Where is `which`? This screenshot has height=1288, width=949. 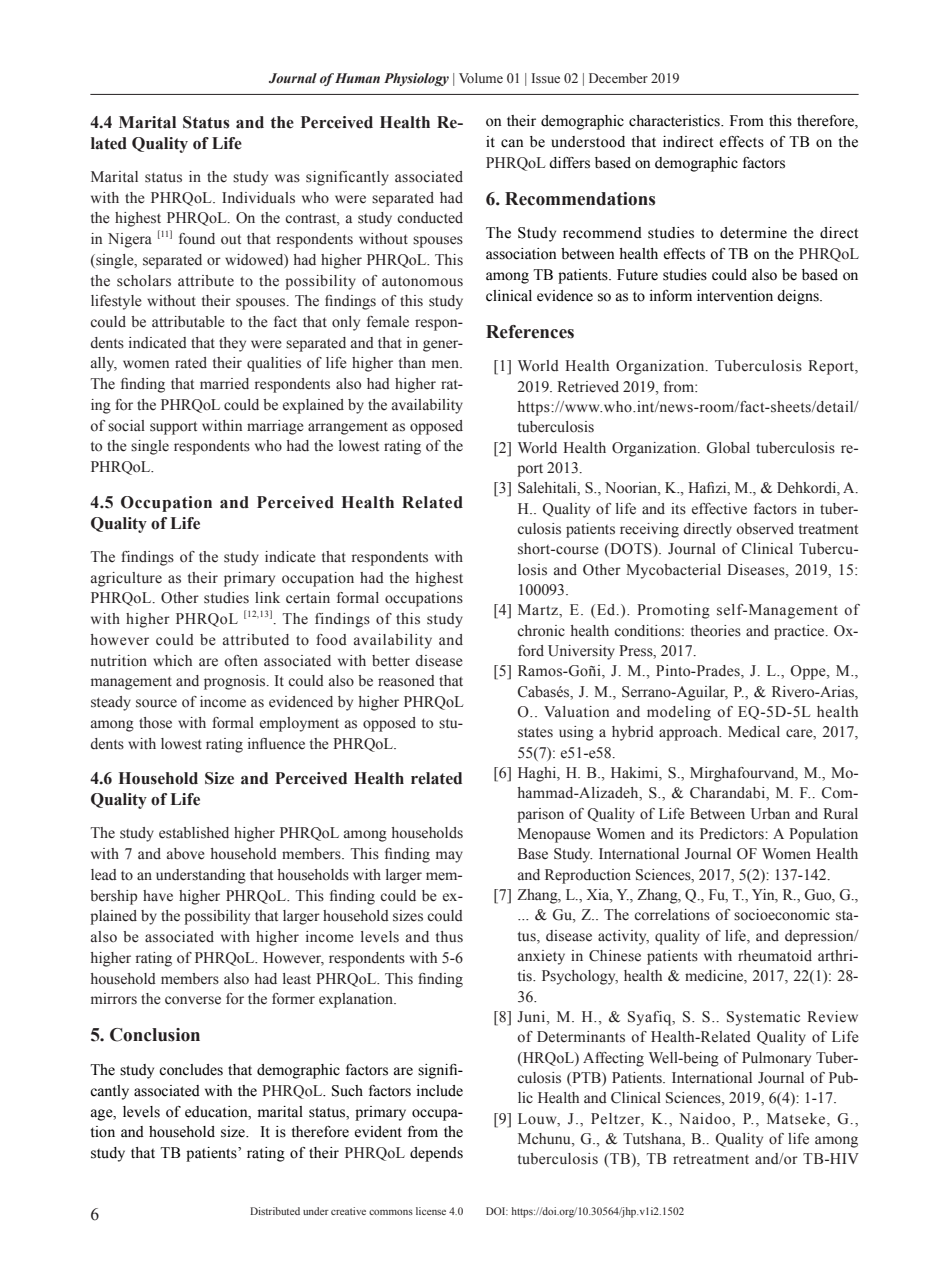 which is located at coordinates (172, 660).
